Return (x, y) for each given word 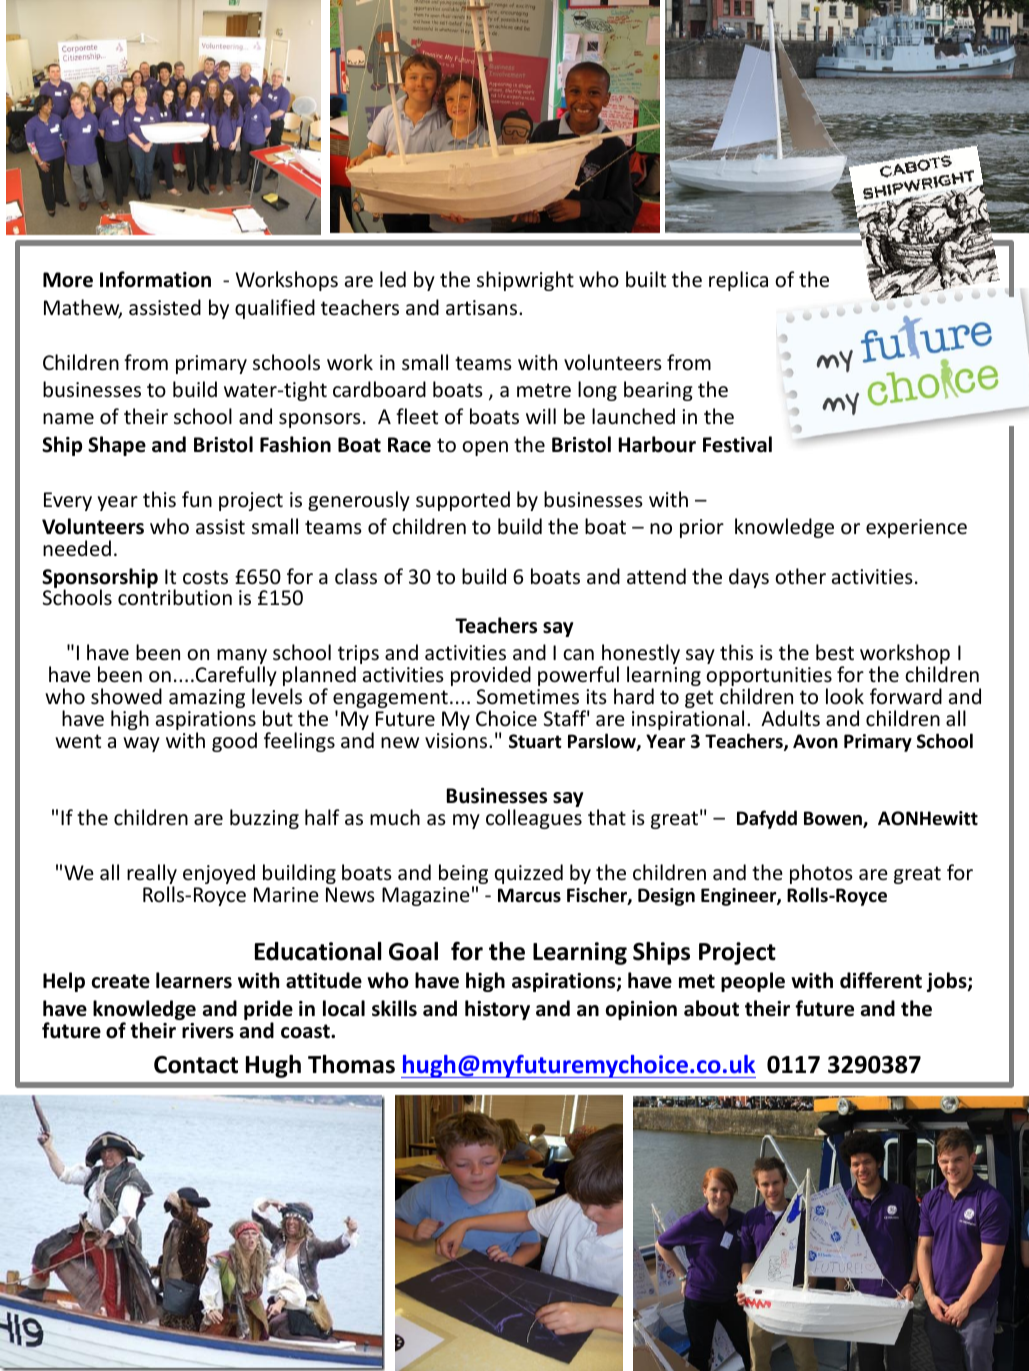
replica (738, 281)
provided (491, 676)
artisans (483, 307)
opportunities (769, 678)
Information (155, 279)
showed (126, 696)
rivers (208, 1031)
